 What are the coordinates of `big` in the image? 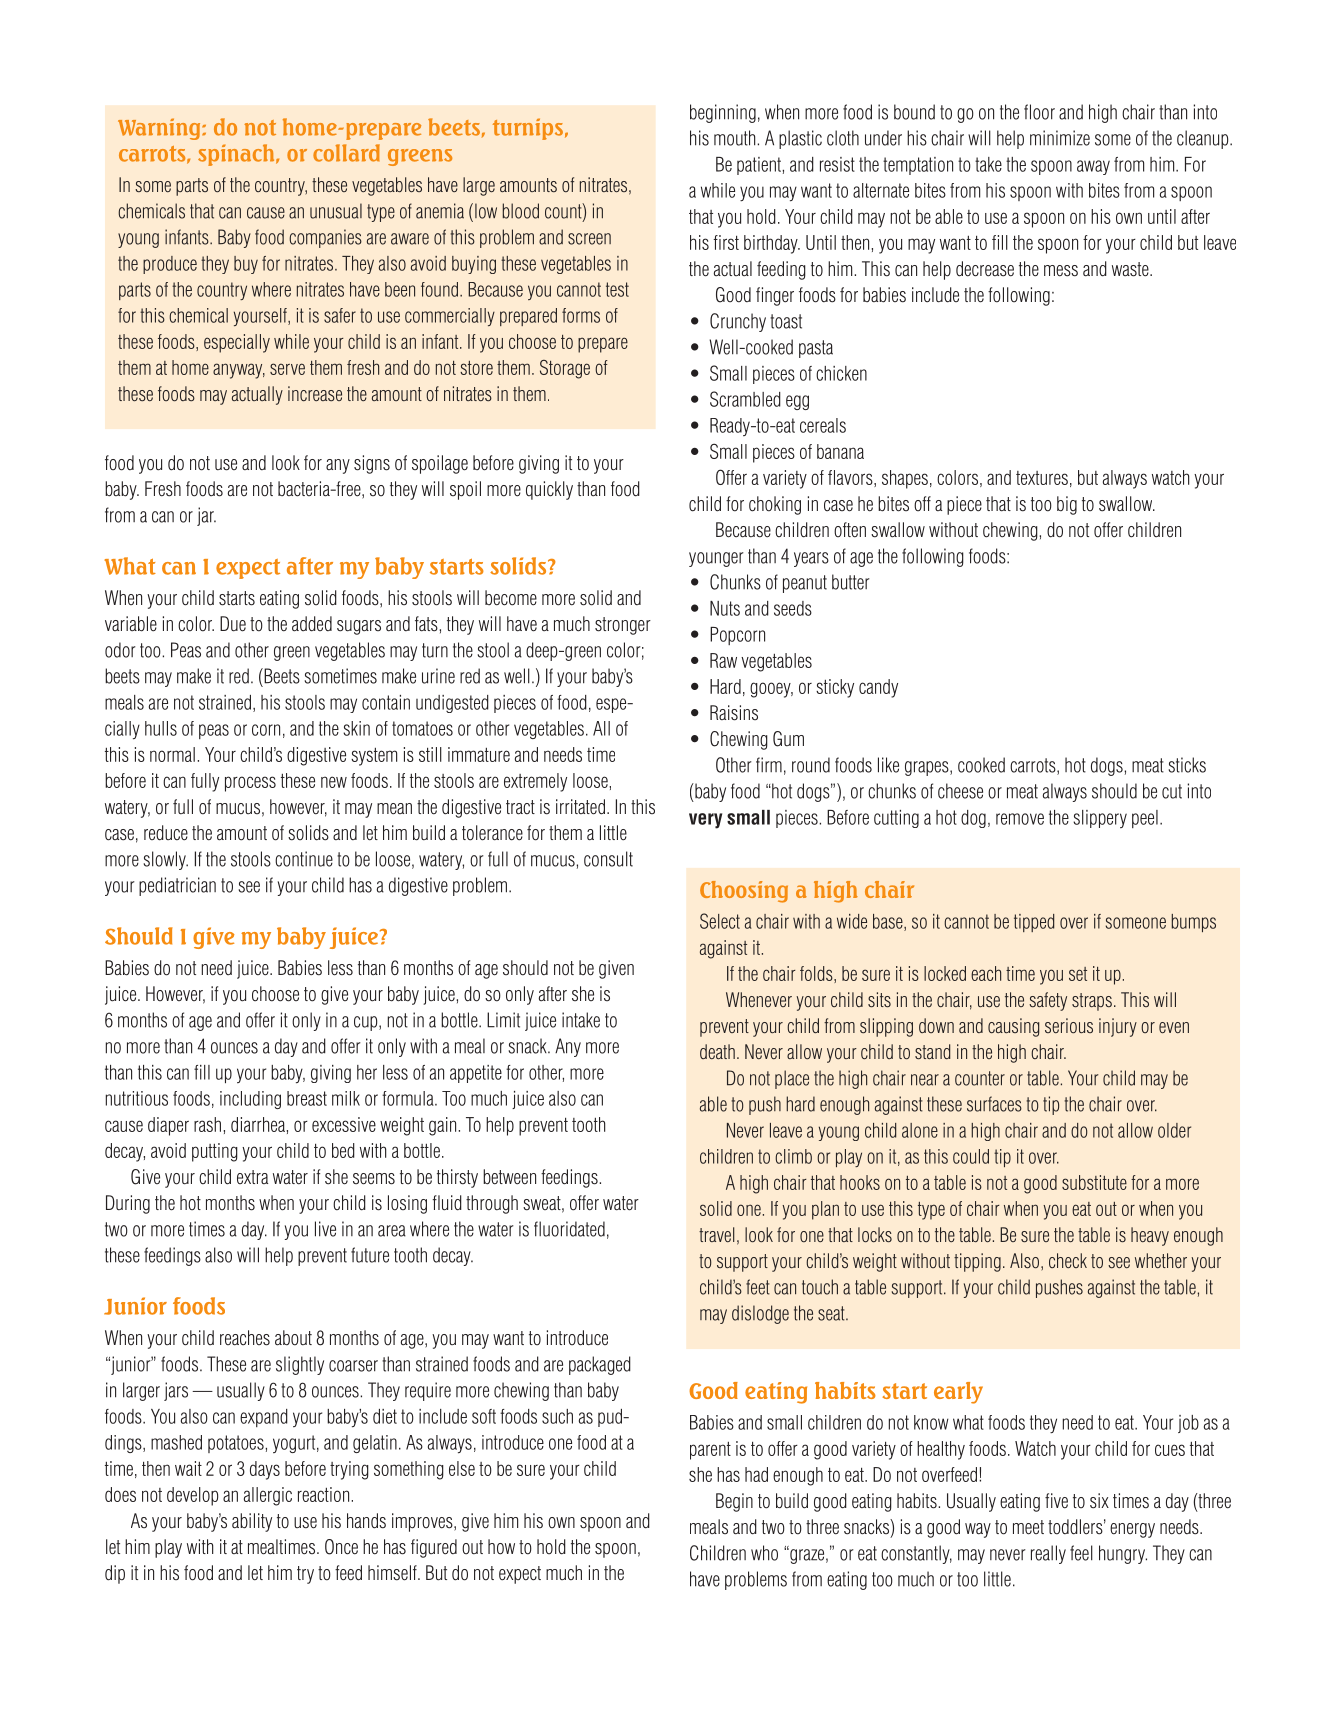 It's located at (1067, 505).
